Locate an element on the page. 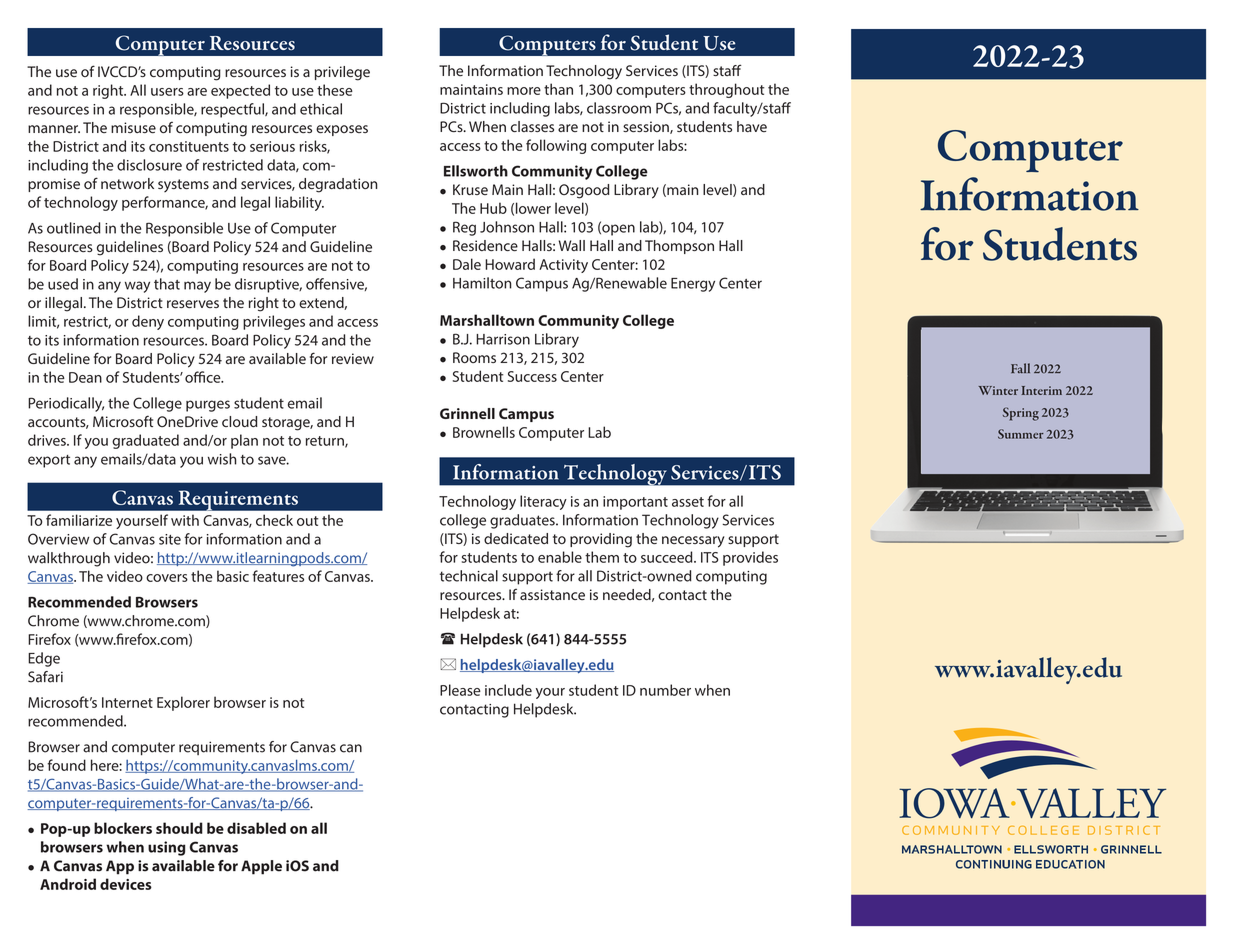 The image size is (1233, 952). provides is located at coordinates (750, 558).
